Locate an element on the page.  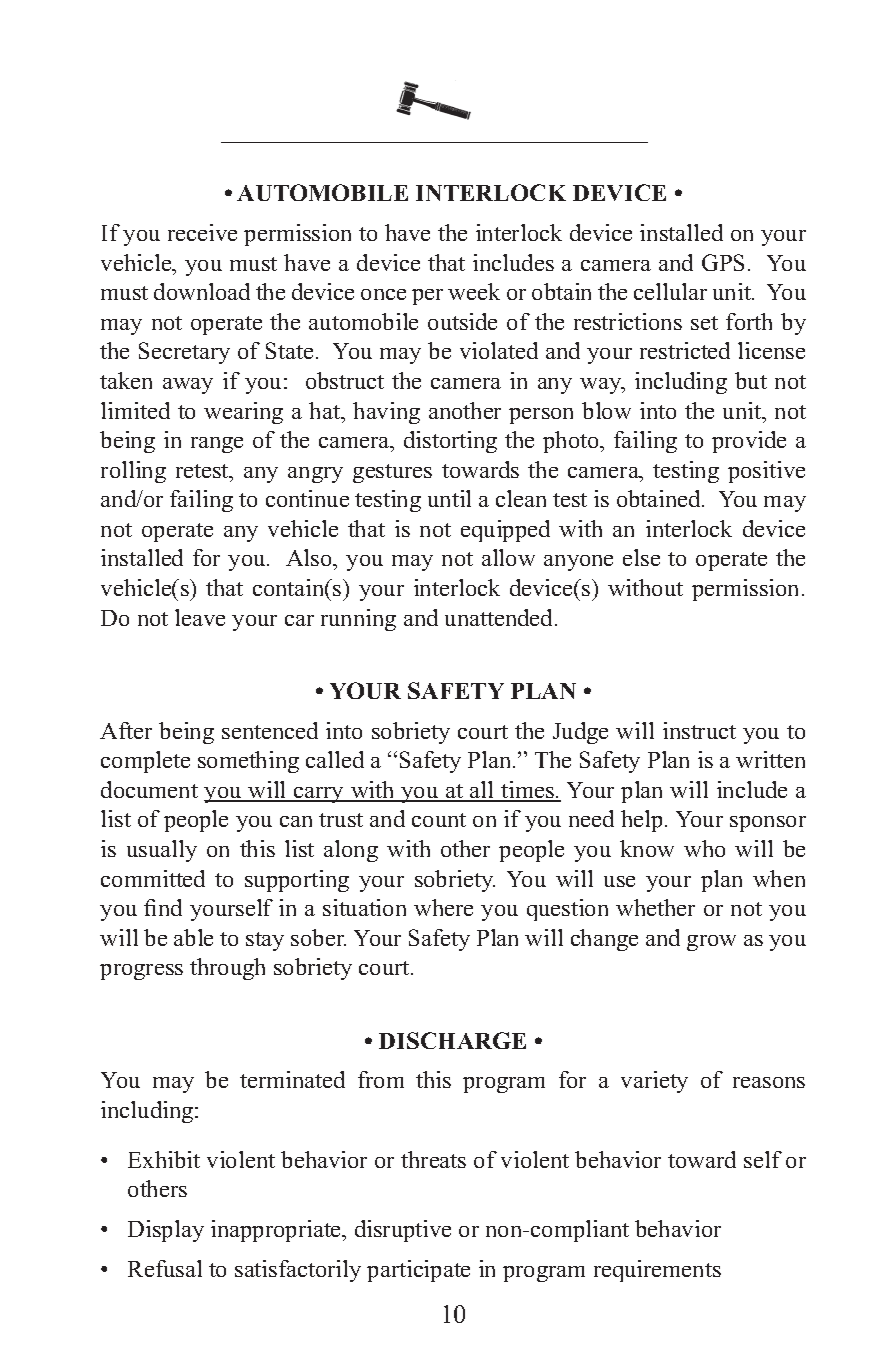
unattended is located at coordinates (500, 617).
